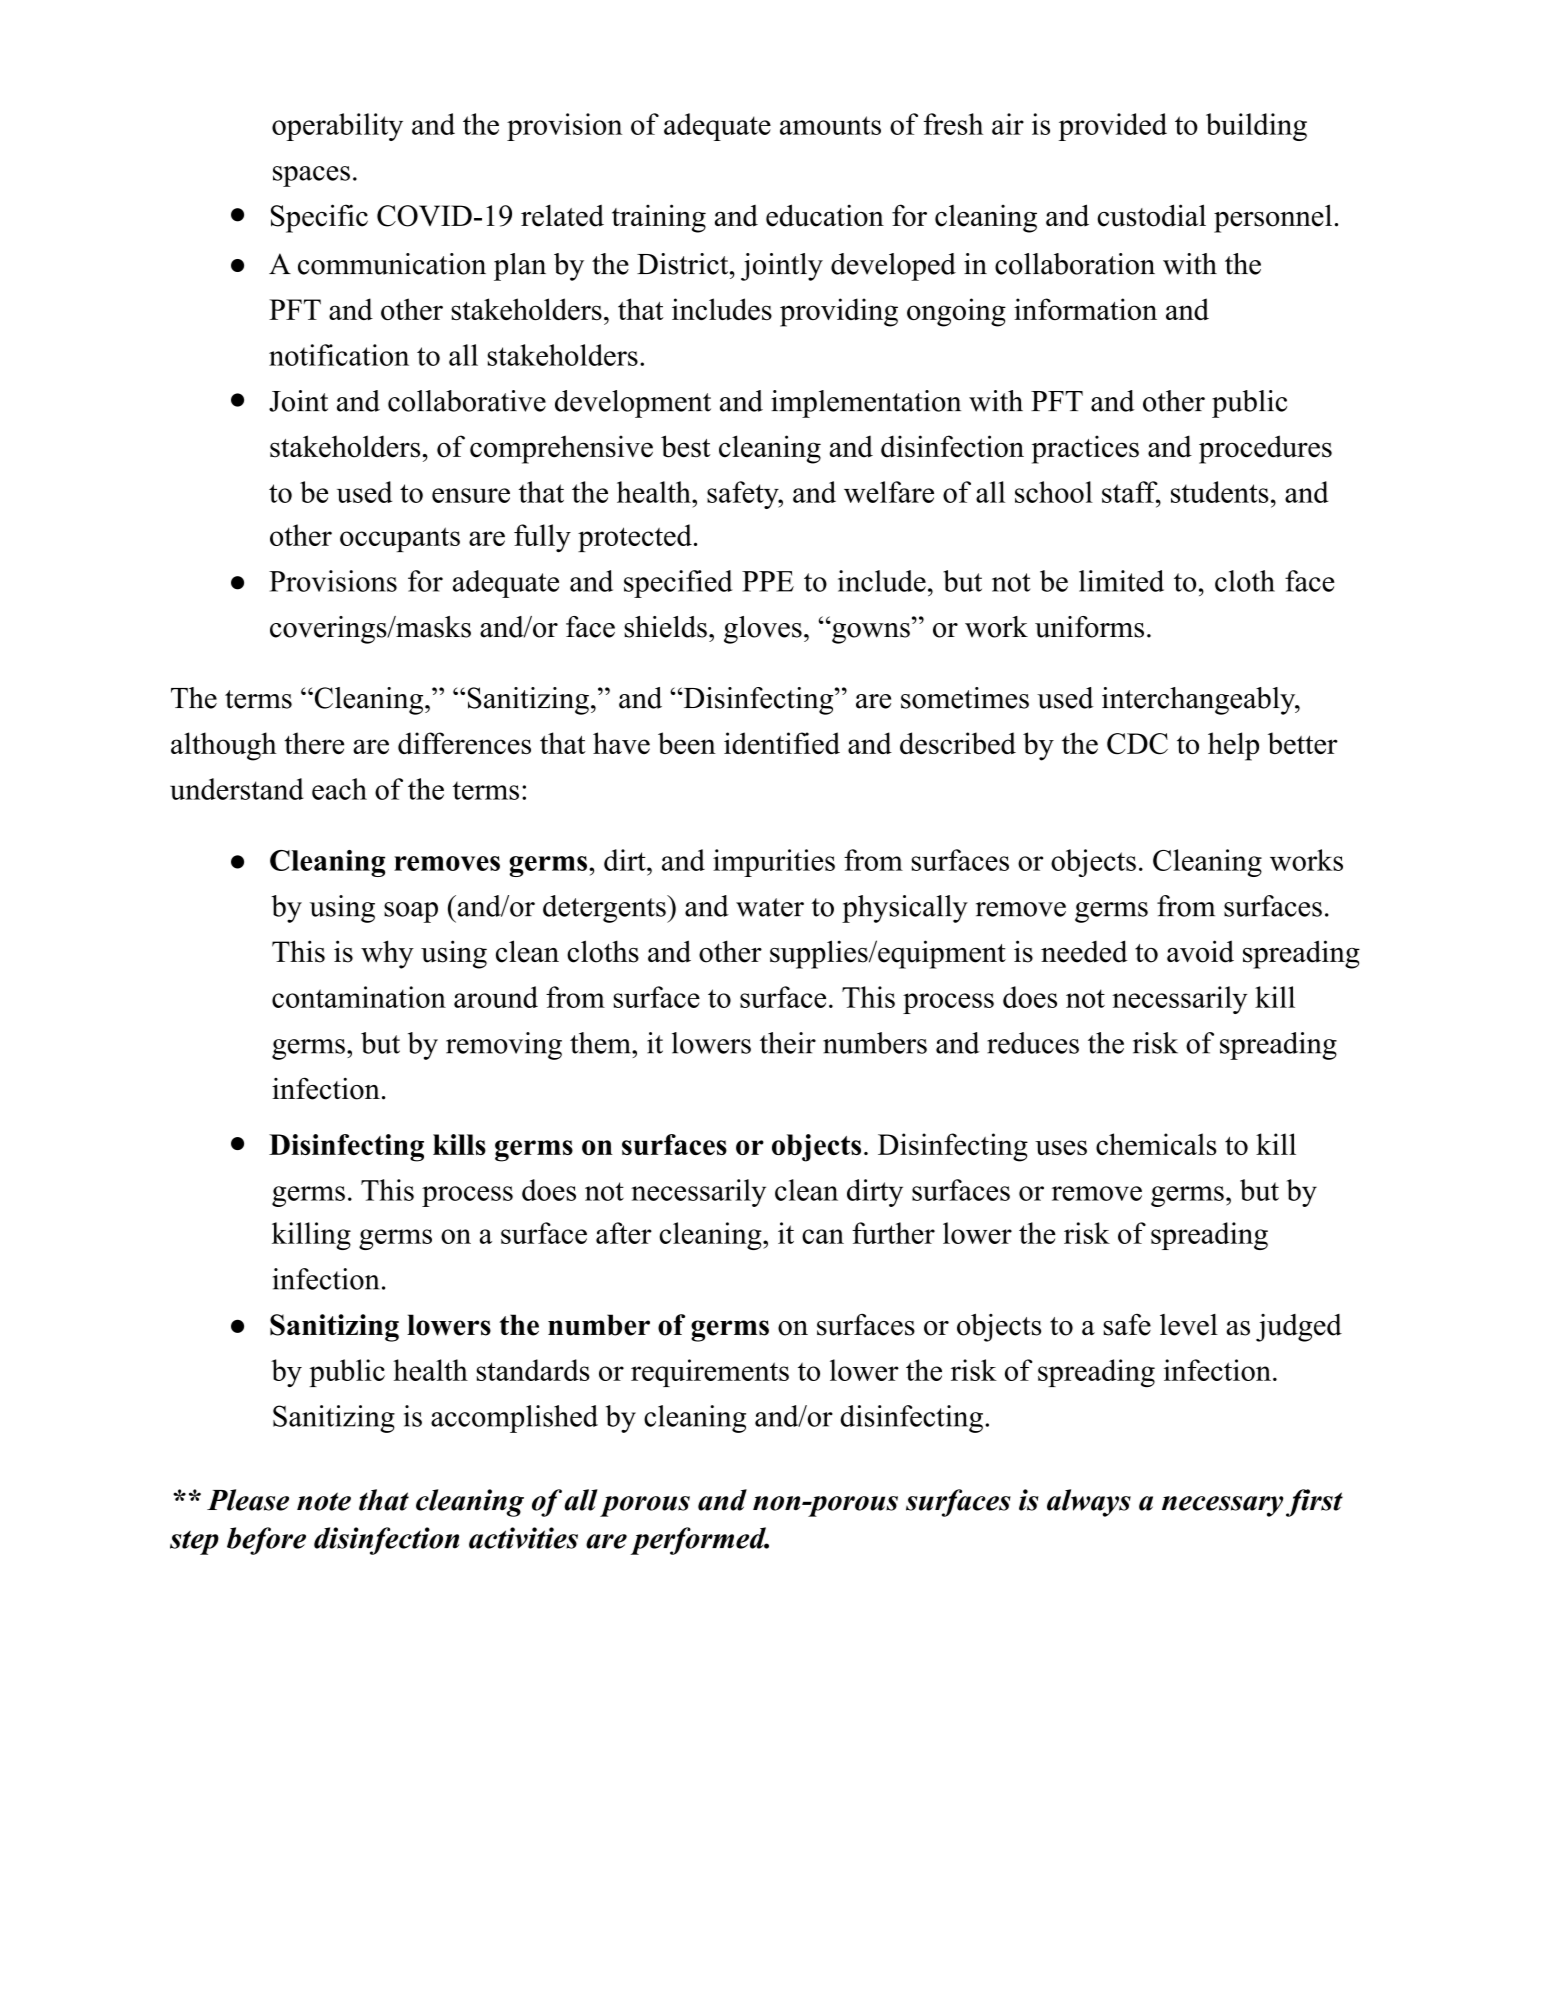  Describe the element at coordinates (1151, 215) in the image. I see `custodial` at that location.
